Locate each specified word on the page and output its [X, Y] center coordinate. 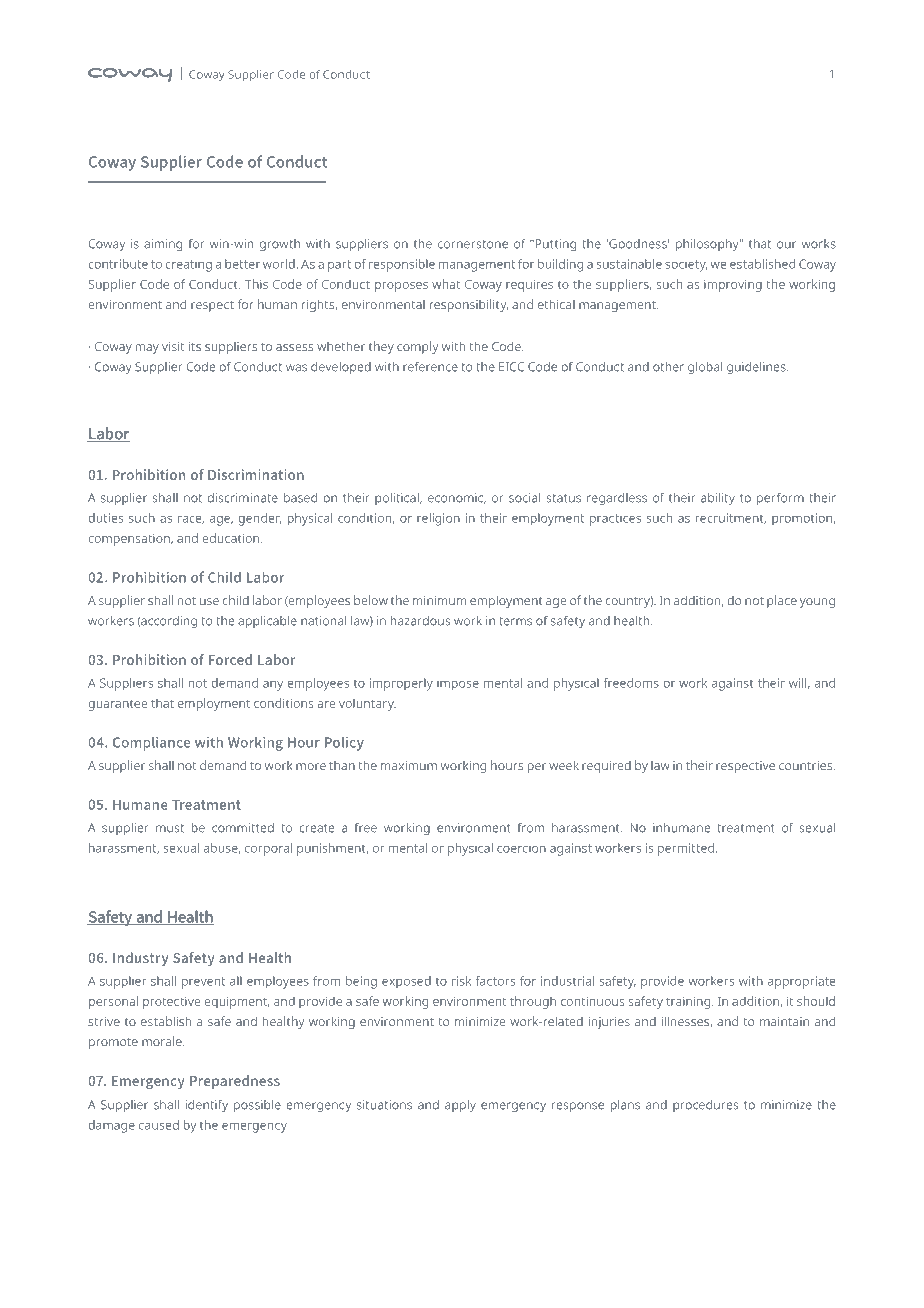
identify [207, 1106]
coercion [521, 848]
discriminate [243, 498]
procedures [705, 1106]
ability [718, 499]
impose [458, 684]
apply [460, 1106]
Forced [230, 659]
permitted [686, 849]
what [446, 284]
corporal [268, 849]
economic [457, 498]
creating [188, 265]
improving [733, 286]
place [782, 601]
